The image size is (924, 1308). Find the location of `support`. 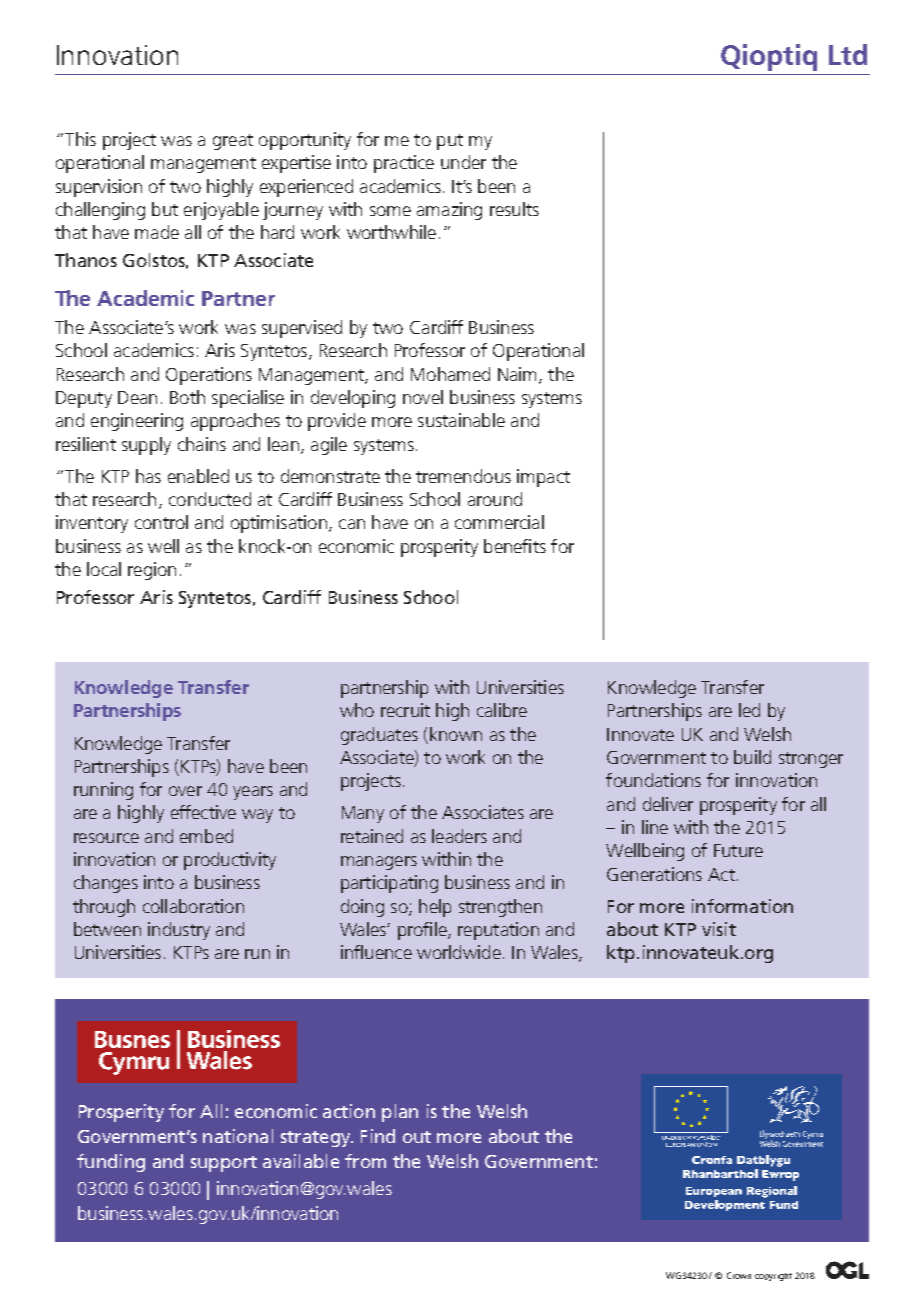

support is located at coordinates (224, 1164).
